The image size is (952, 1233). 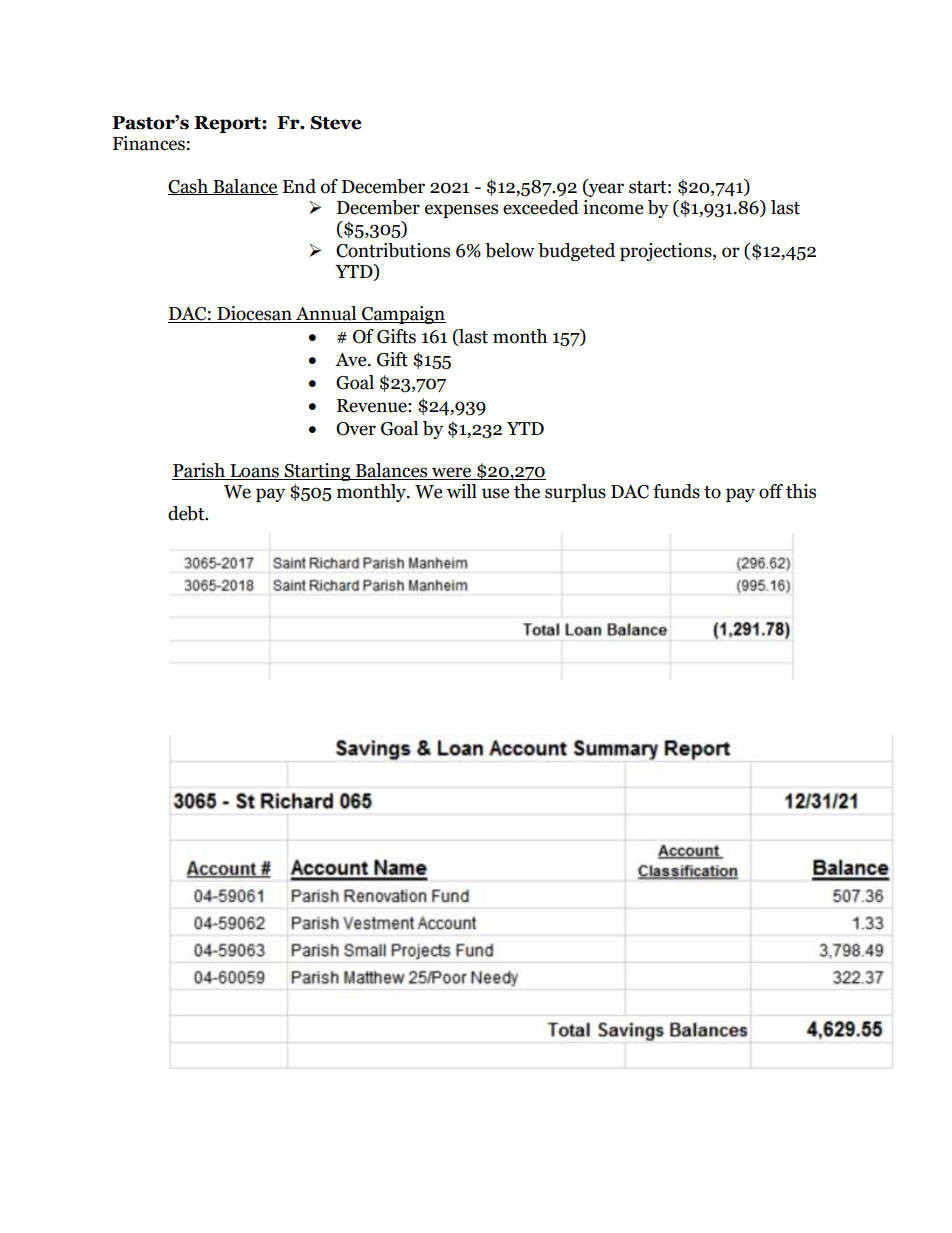 I want to click on year, so click(x=605, y=190).
